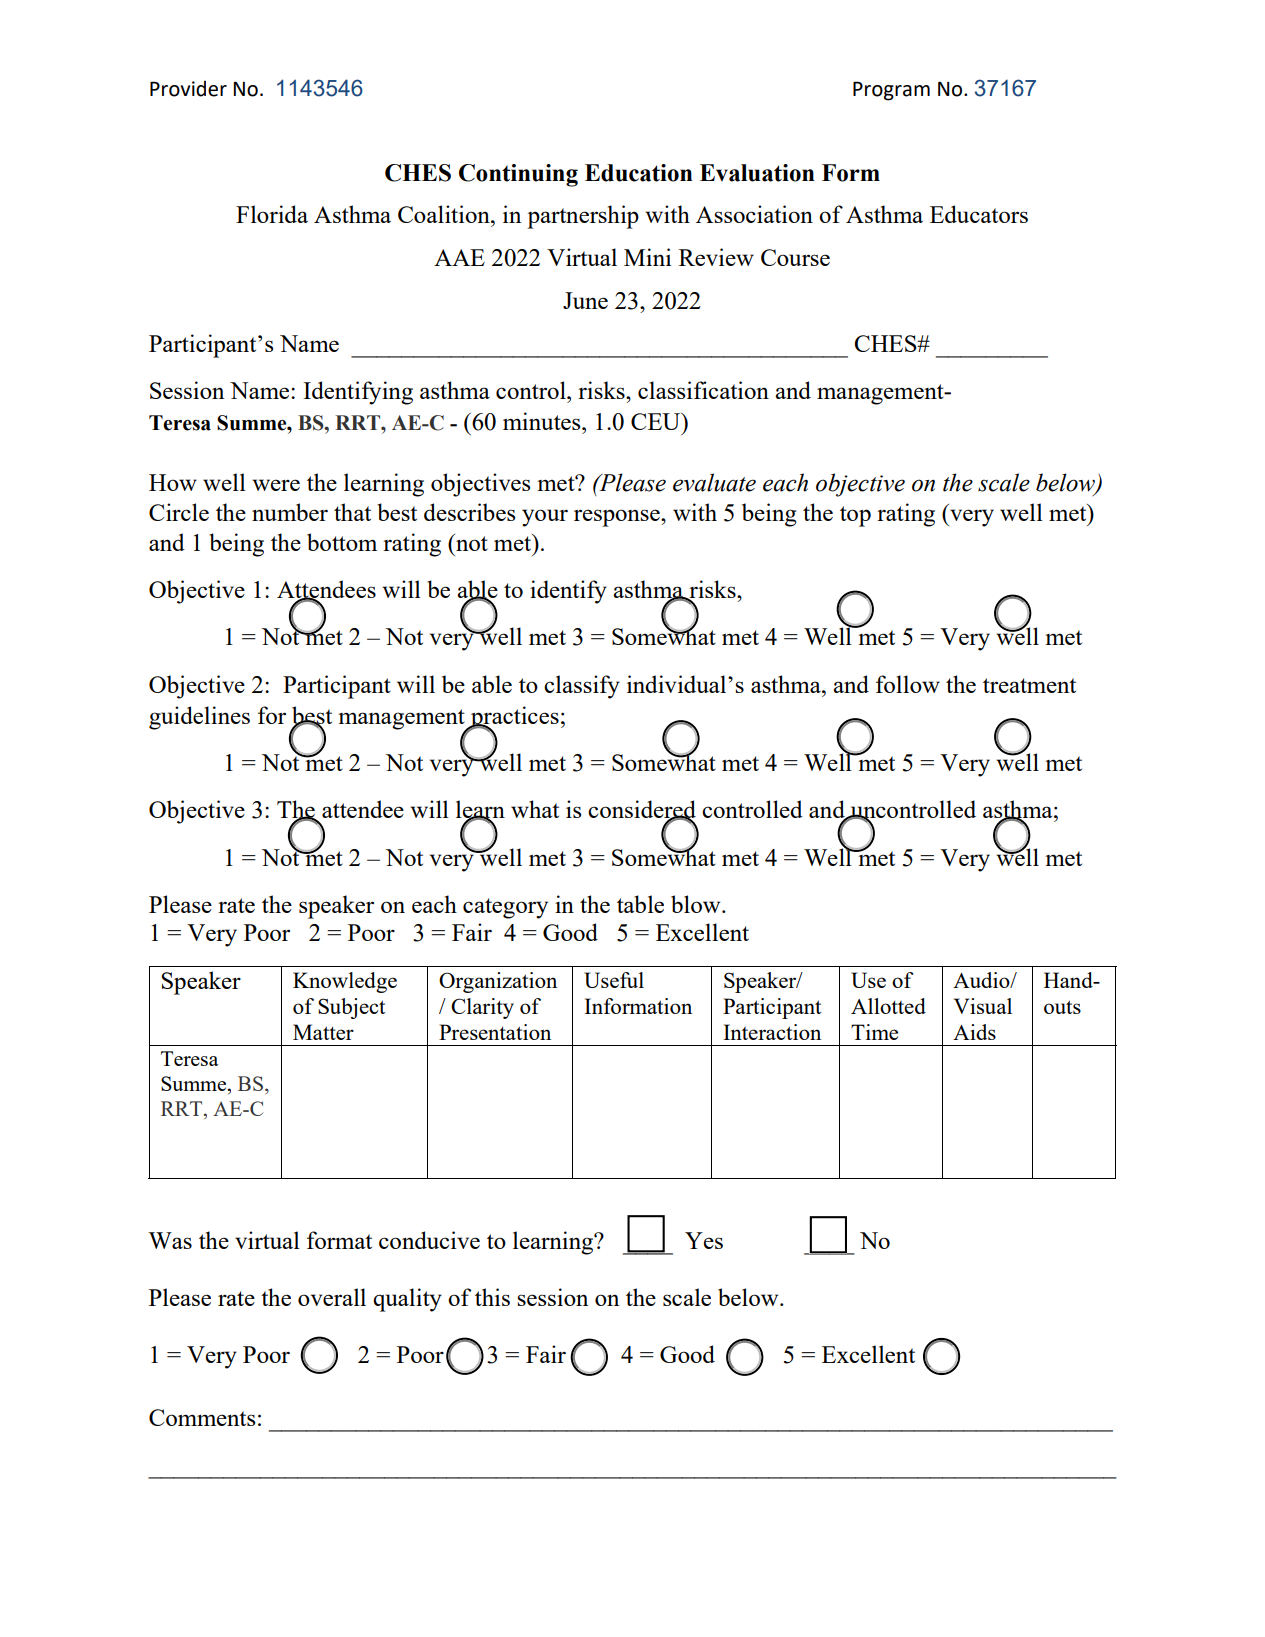  I want to click on Education, so click(639, 173).
